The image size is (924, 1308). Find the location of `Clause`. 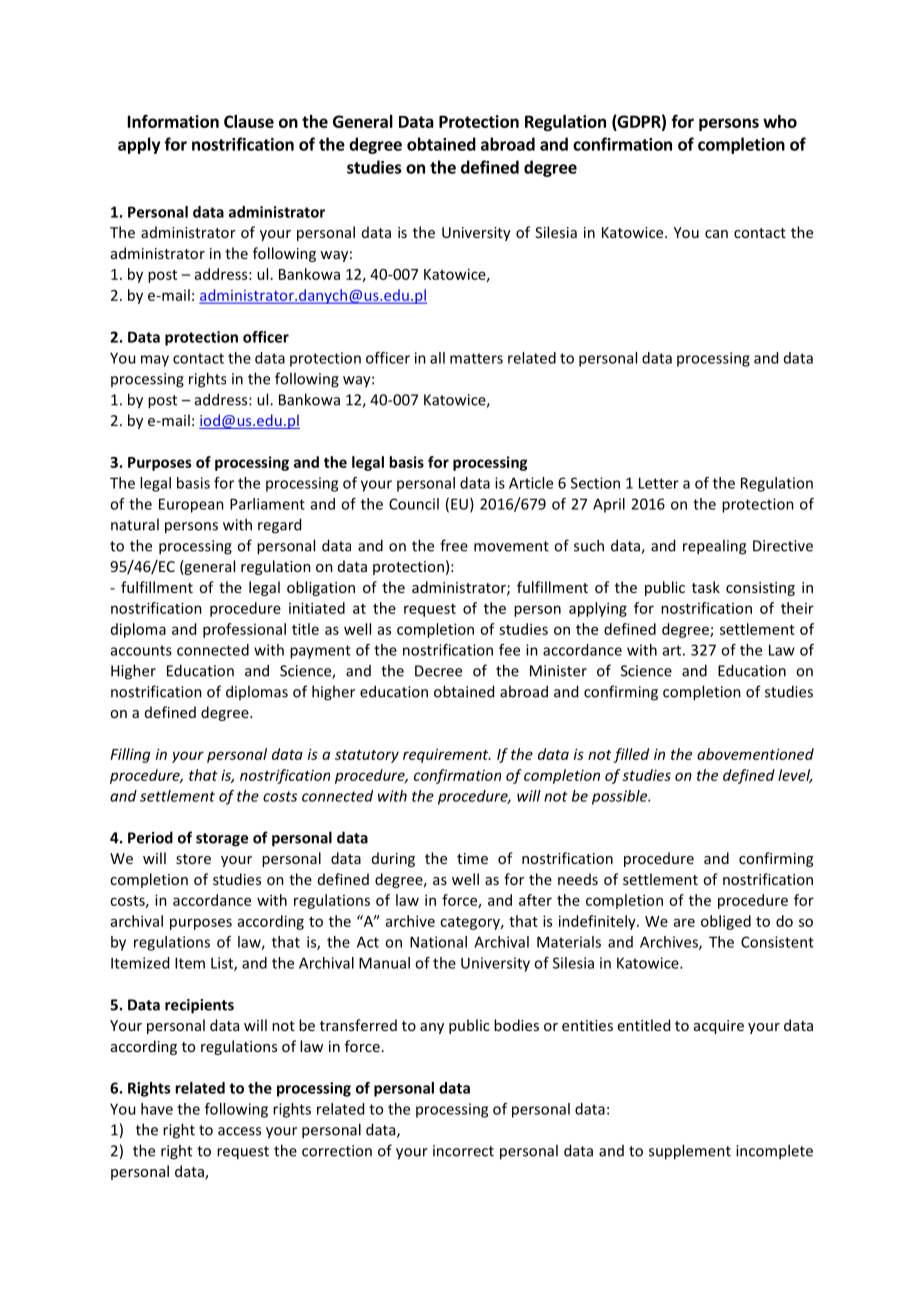

Clause is located at coordinates (249, 121).
